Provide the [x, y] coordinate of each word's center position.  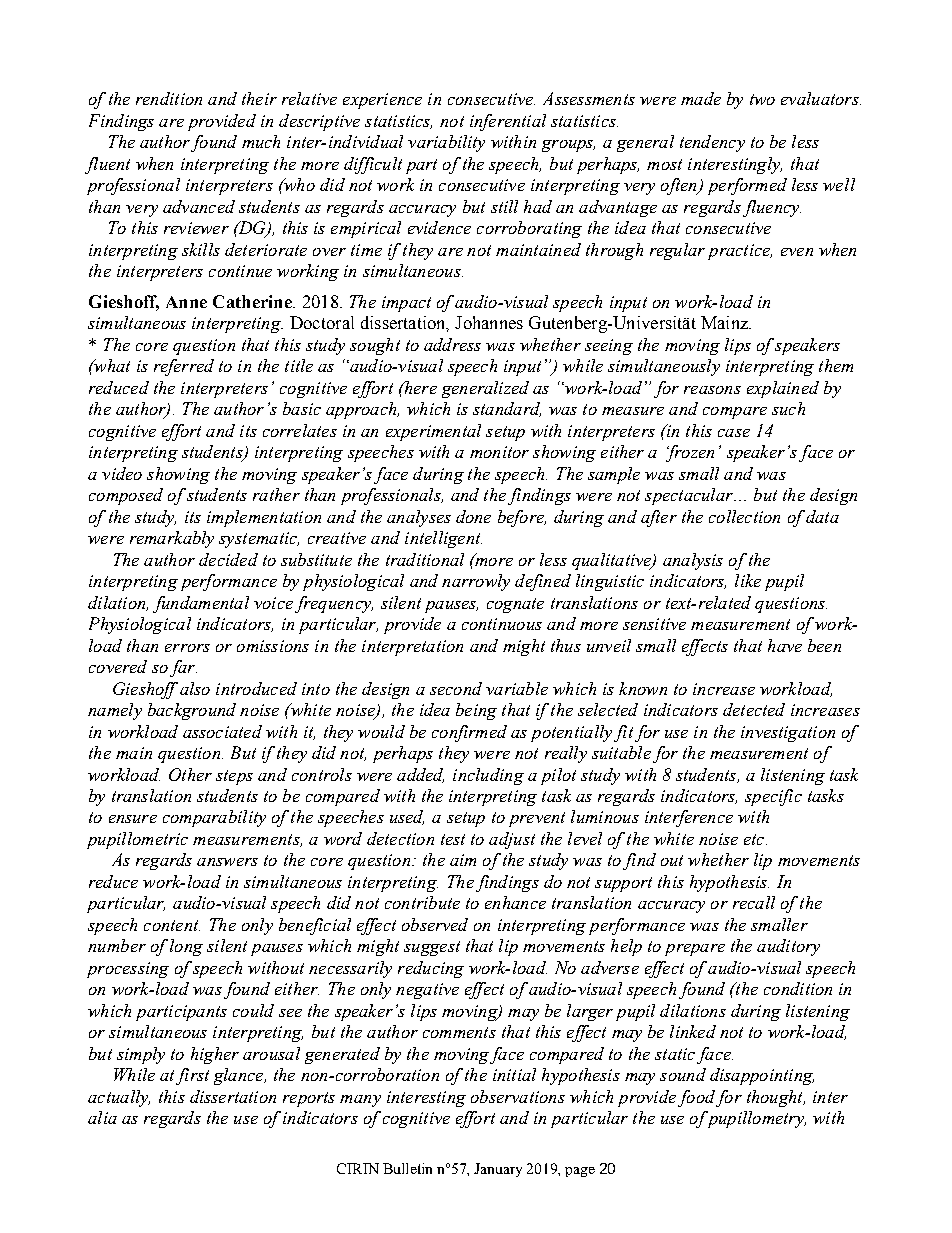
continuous [502, 624]
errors [187, 648]
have [785, 645]
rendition [169, 98]
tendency [712, 143]
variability [446, 143]
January [498, 1170]
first [192, 1076]
